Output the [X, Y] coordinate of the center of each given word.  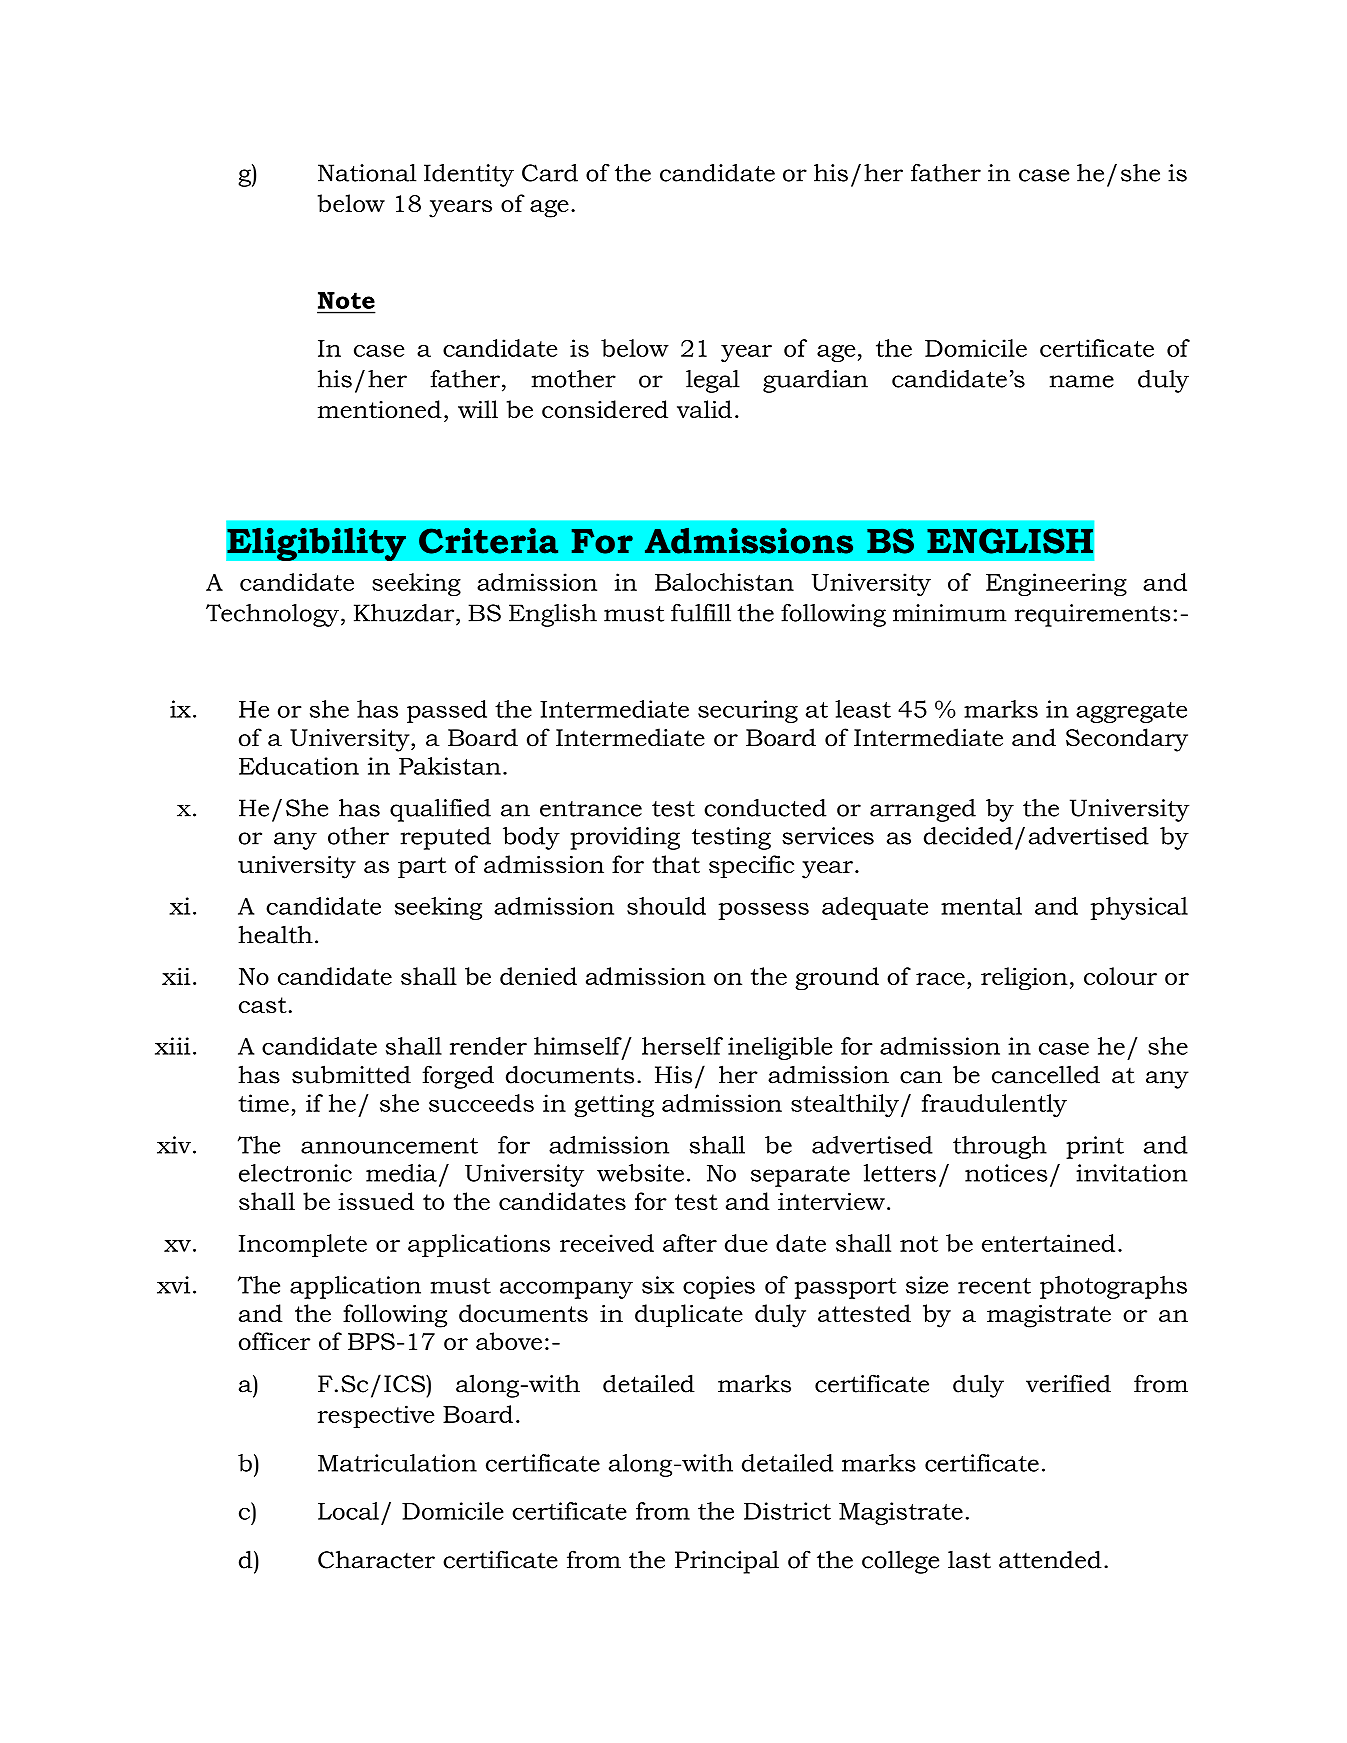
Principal [727, 1562]
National [367, 173]
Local [348, 1511]
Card [550, 173]
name [1082, 381]
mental [981, 906]
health [275, 934]
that [676, 864]
